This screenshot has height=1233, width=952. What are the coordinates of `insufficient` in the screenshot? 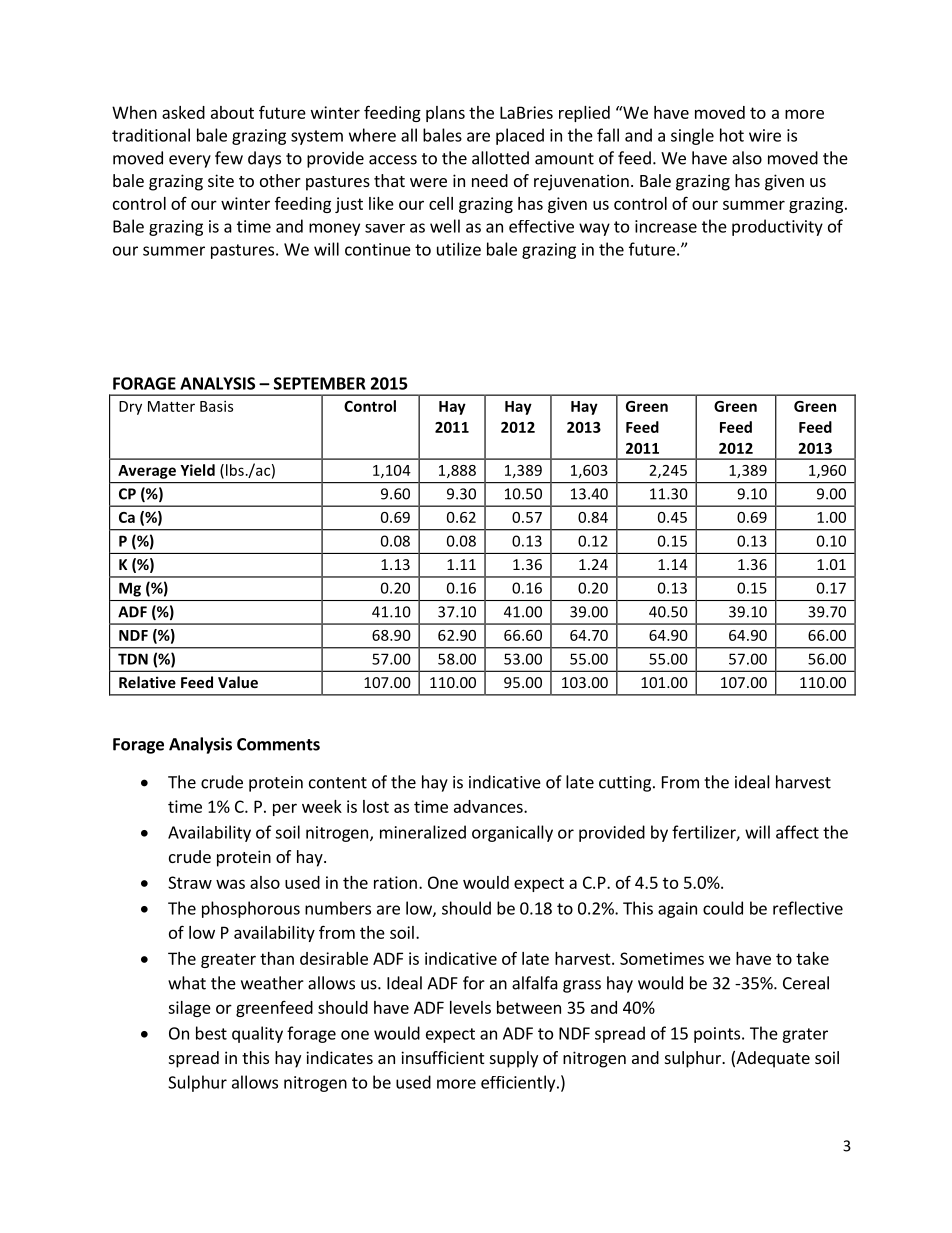 It's located at (442, 1057).
